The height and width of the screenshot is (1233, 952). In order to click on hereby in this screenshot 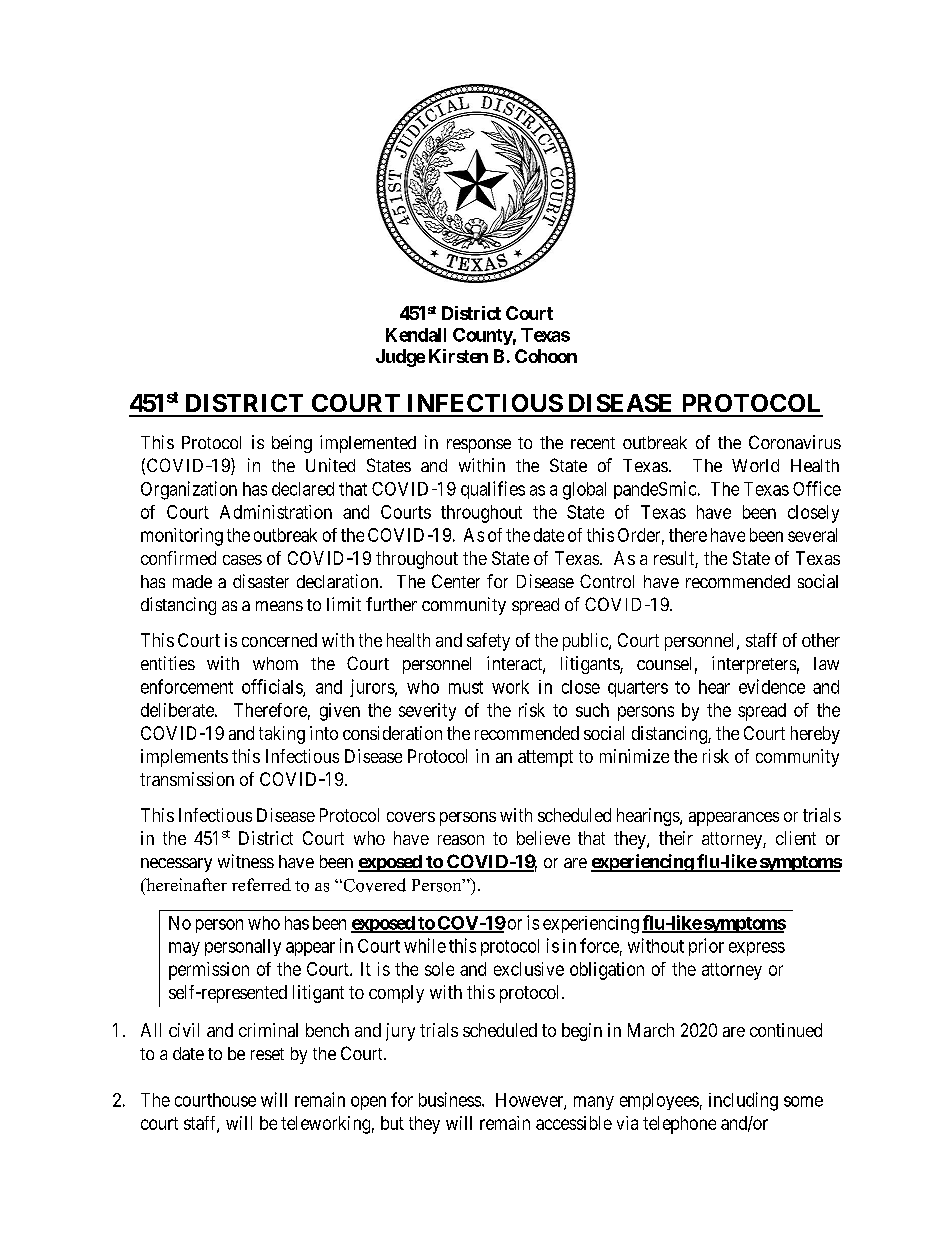, I will do `click(815, 735)`.
